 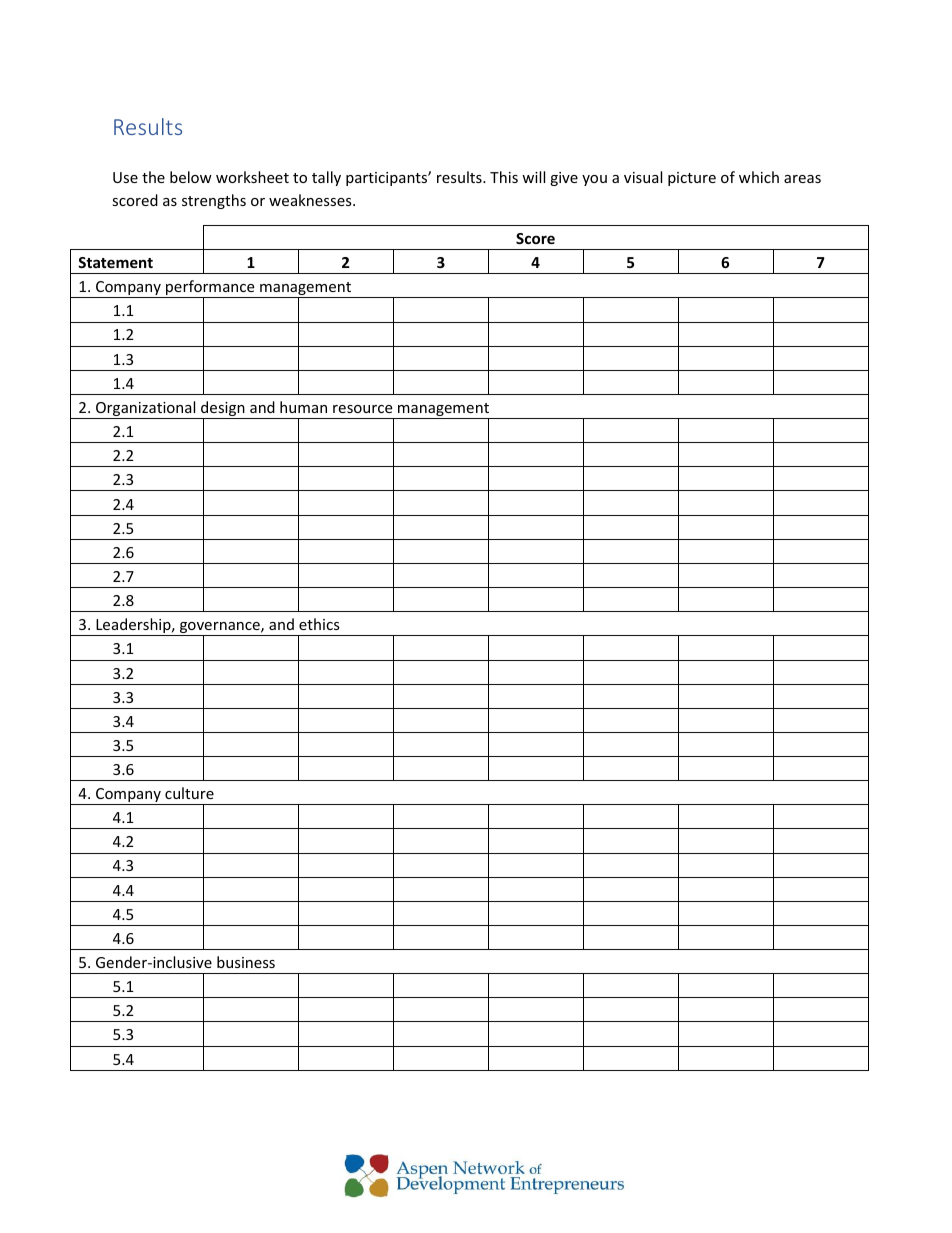 I want to click on This, so click(x=504, y=177).
